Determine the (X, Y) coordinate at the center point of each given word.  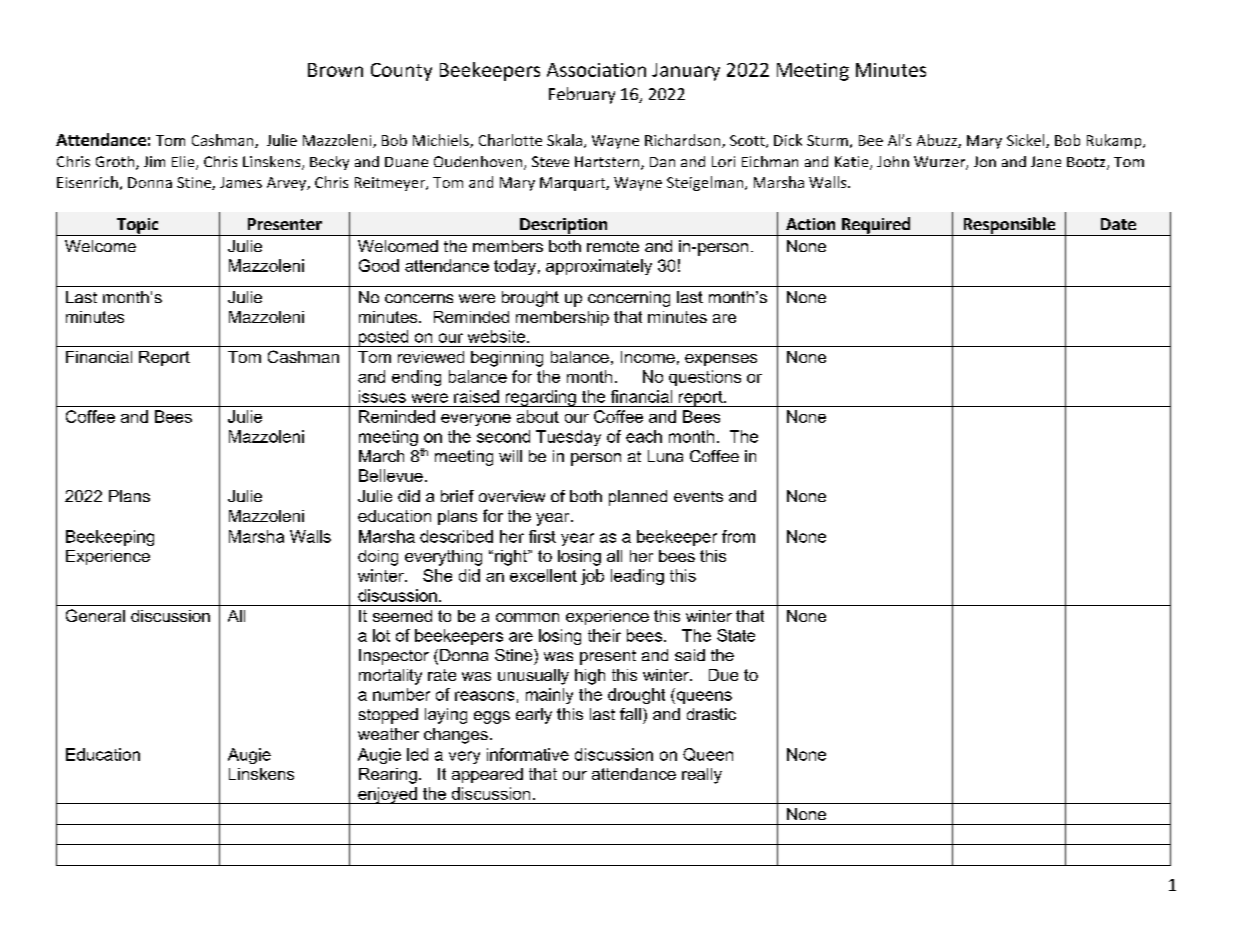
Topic (138, 227)
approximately (599, 267)
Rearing (388, 776)
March (381, 456)
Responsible (1009, 226)
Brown (335, 70)
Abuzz (938, 141)
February (582, 95)
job (592, 577)
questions (705, 378)
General (95, 615)
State (736, 635)
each (644, 436)
